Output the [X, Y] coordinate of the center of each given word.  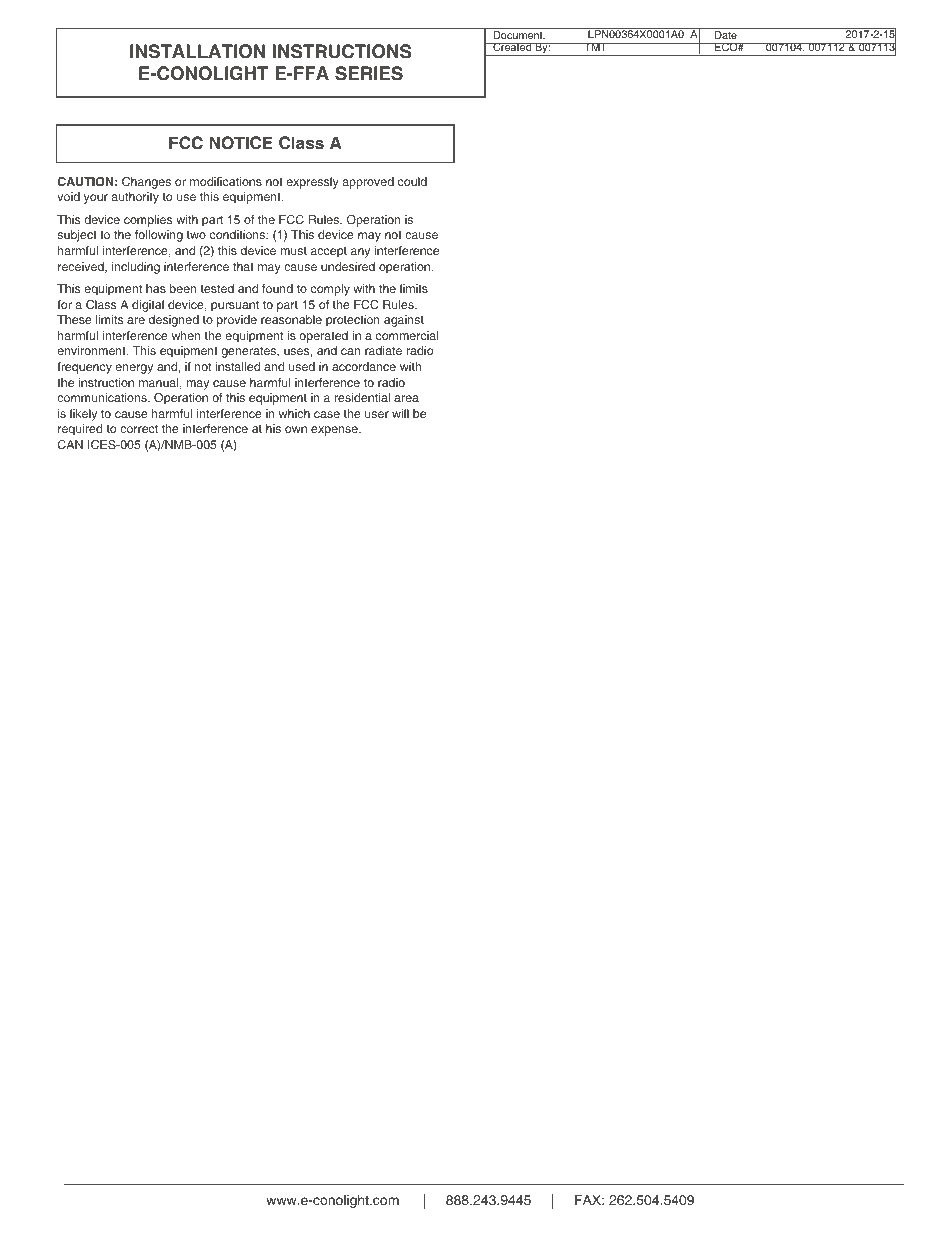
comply [330, 290]
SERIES [369, 73]
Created [512, 47]
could [412, 181]
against [404, 321]
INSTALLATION [197, 51]
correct [139, 428]
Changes [146, 183]
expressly [313, 183]
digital [148, 306]
